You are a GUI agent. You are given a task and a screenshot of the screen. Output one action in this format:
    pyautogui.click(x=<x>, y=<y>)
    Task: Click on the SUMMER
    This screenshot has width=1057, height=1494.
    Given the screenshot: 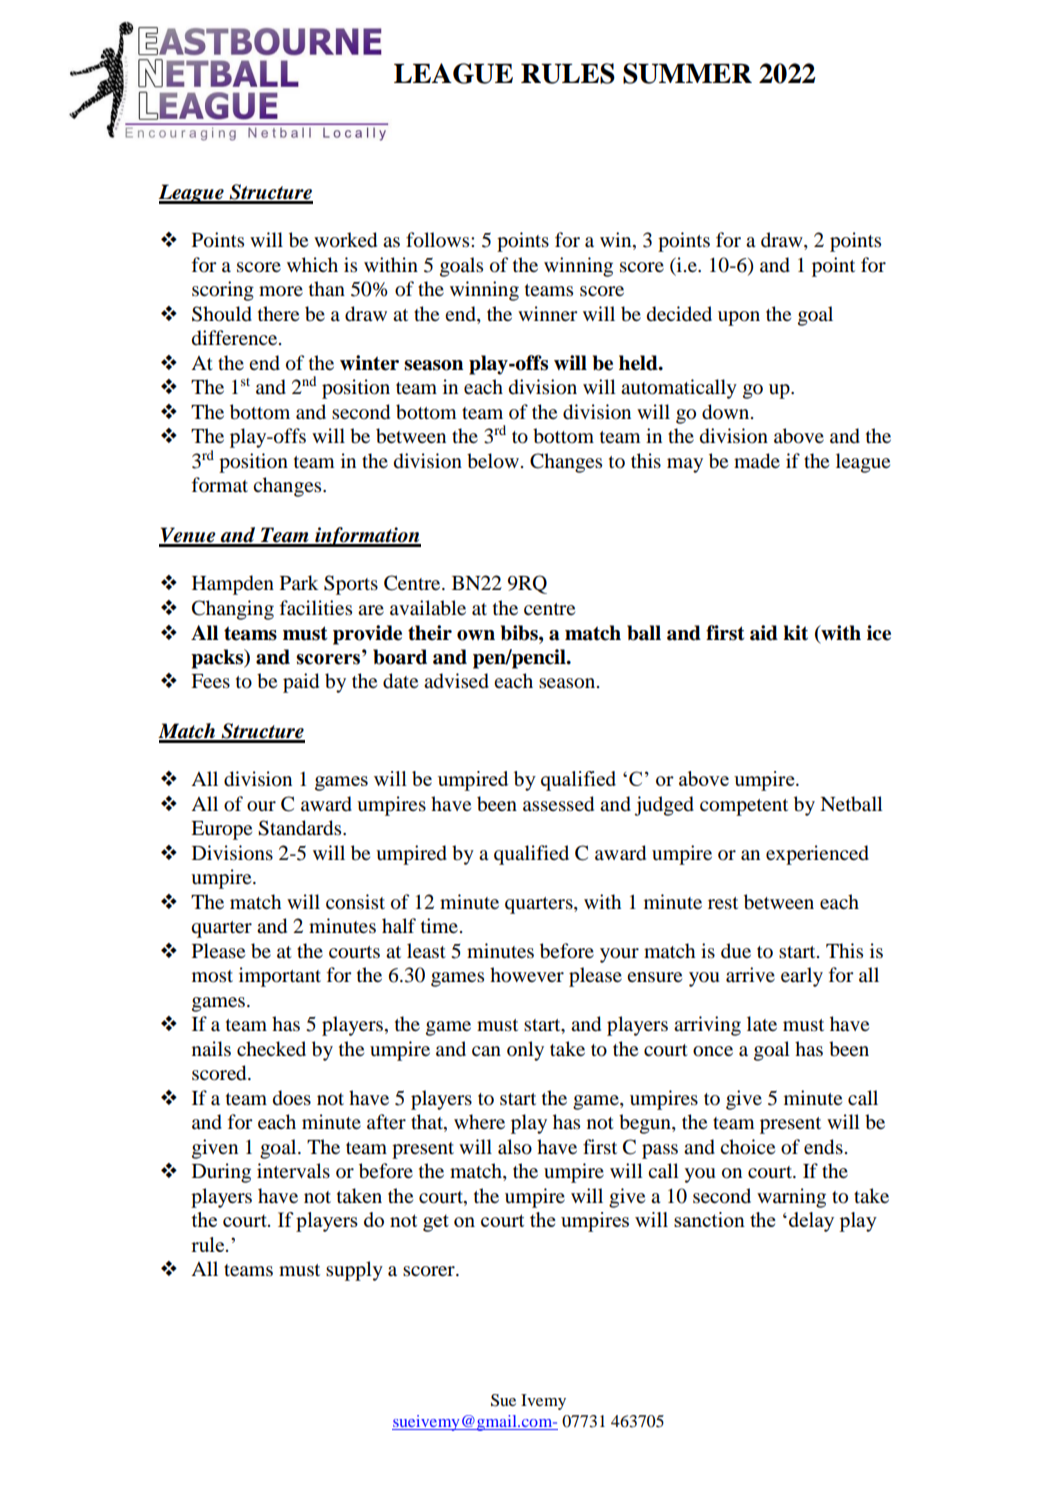 What is the action you would take?
    pyautogui.click(x=687, y=73)
